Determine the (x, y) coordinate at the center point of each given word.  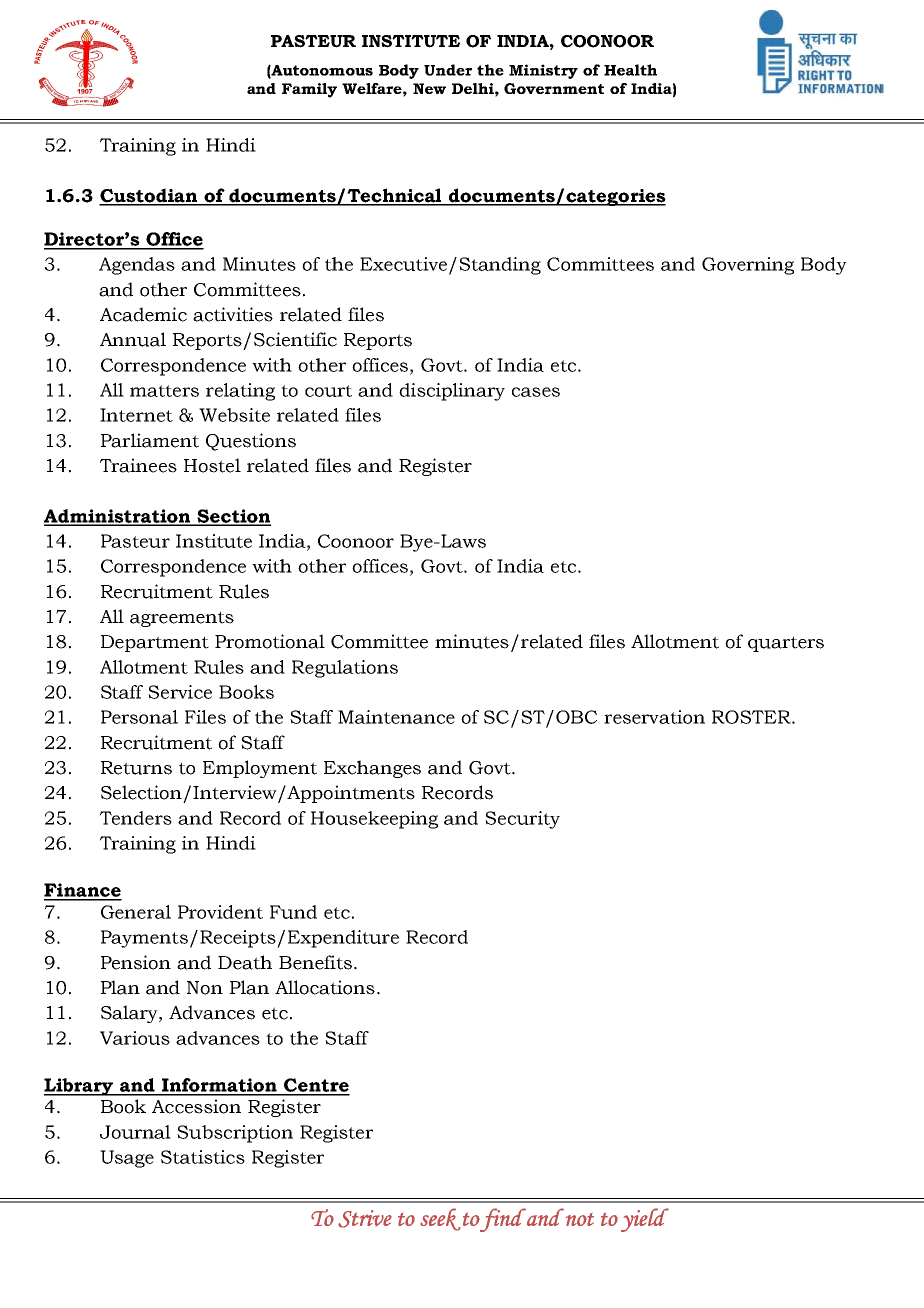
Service (180, 692)
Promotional (270, 641)
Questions (251, 442)
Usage (127, 1159)
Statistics (203, 1157)
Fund (293, 912)
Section (233, 517)
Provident (220, 912)
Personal (139, 717)
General (136, 912)
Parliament (150, 440)
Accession (196, 1106)
